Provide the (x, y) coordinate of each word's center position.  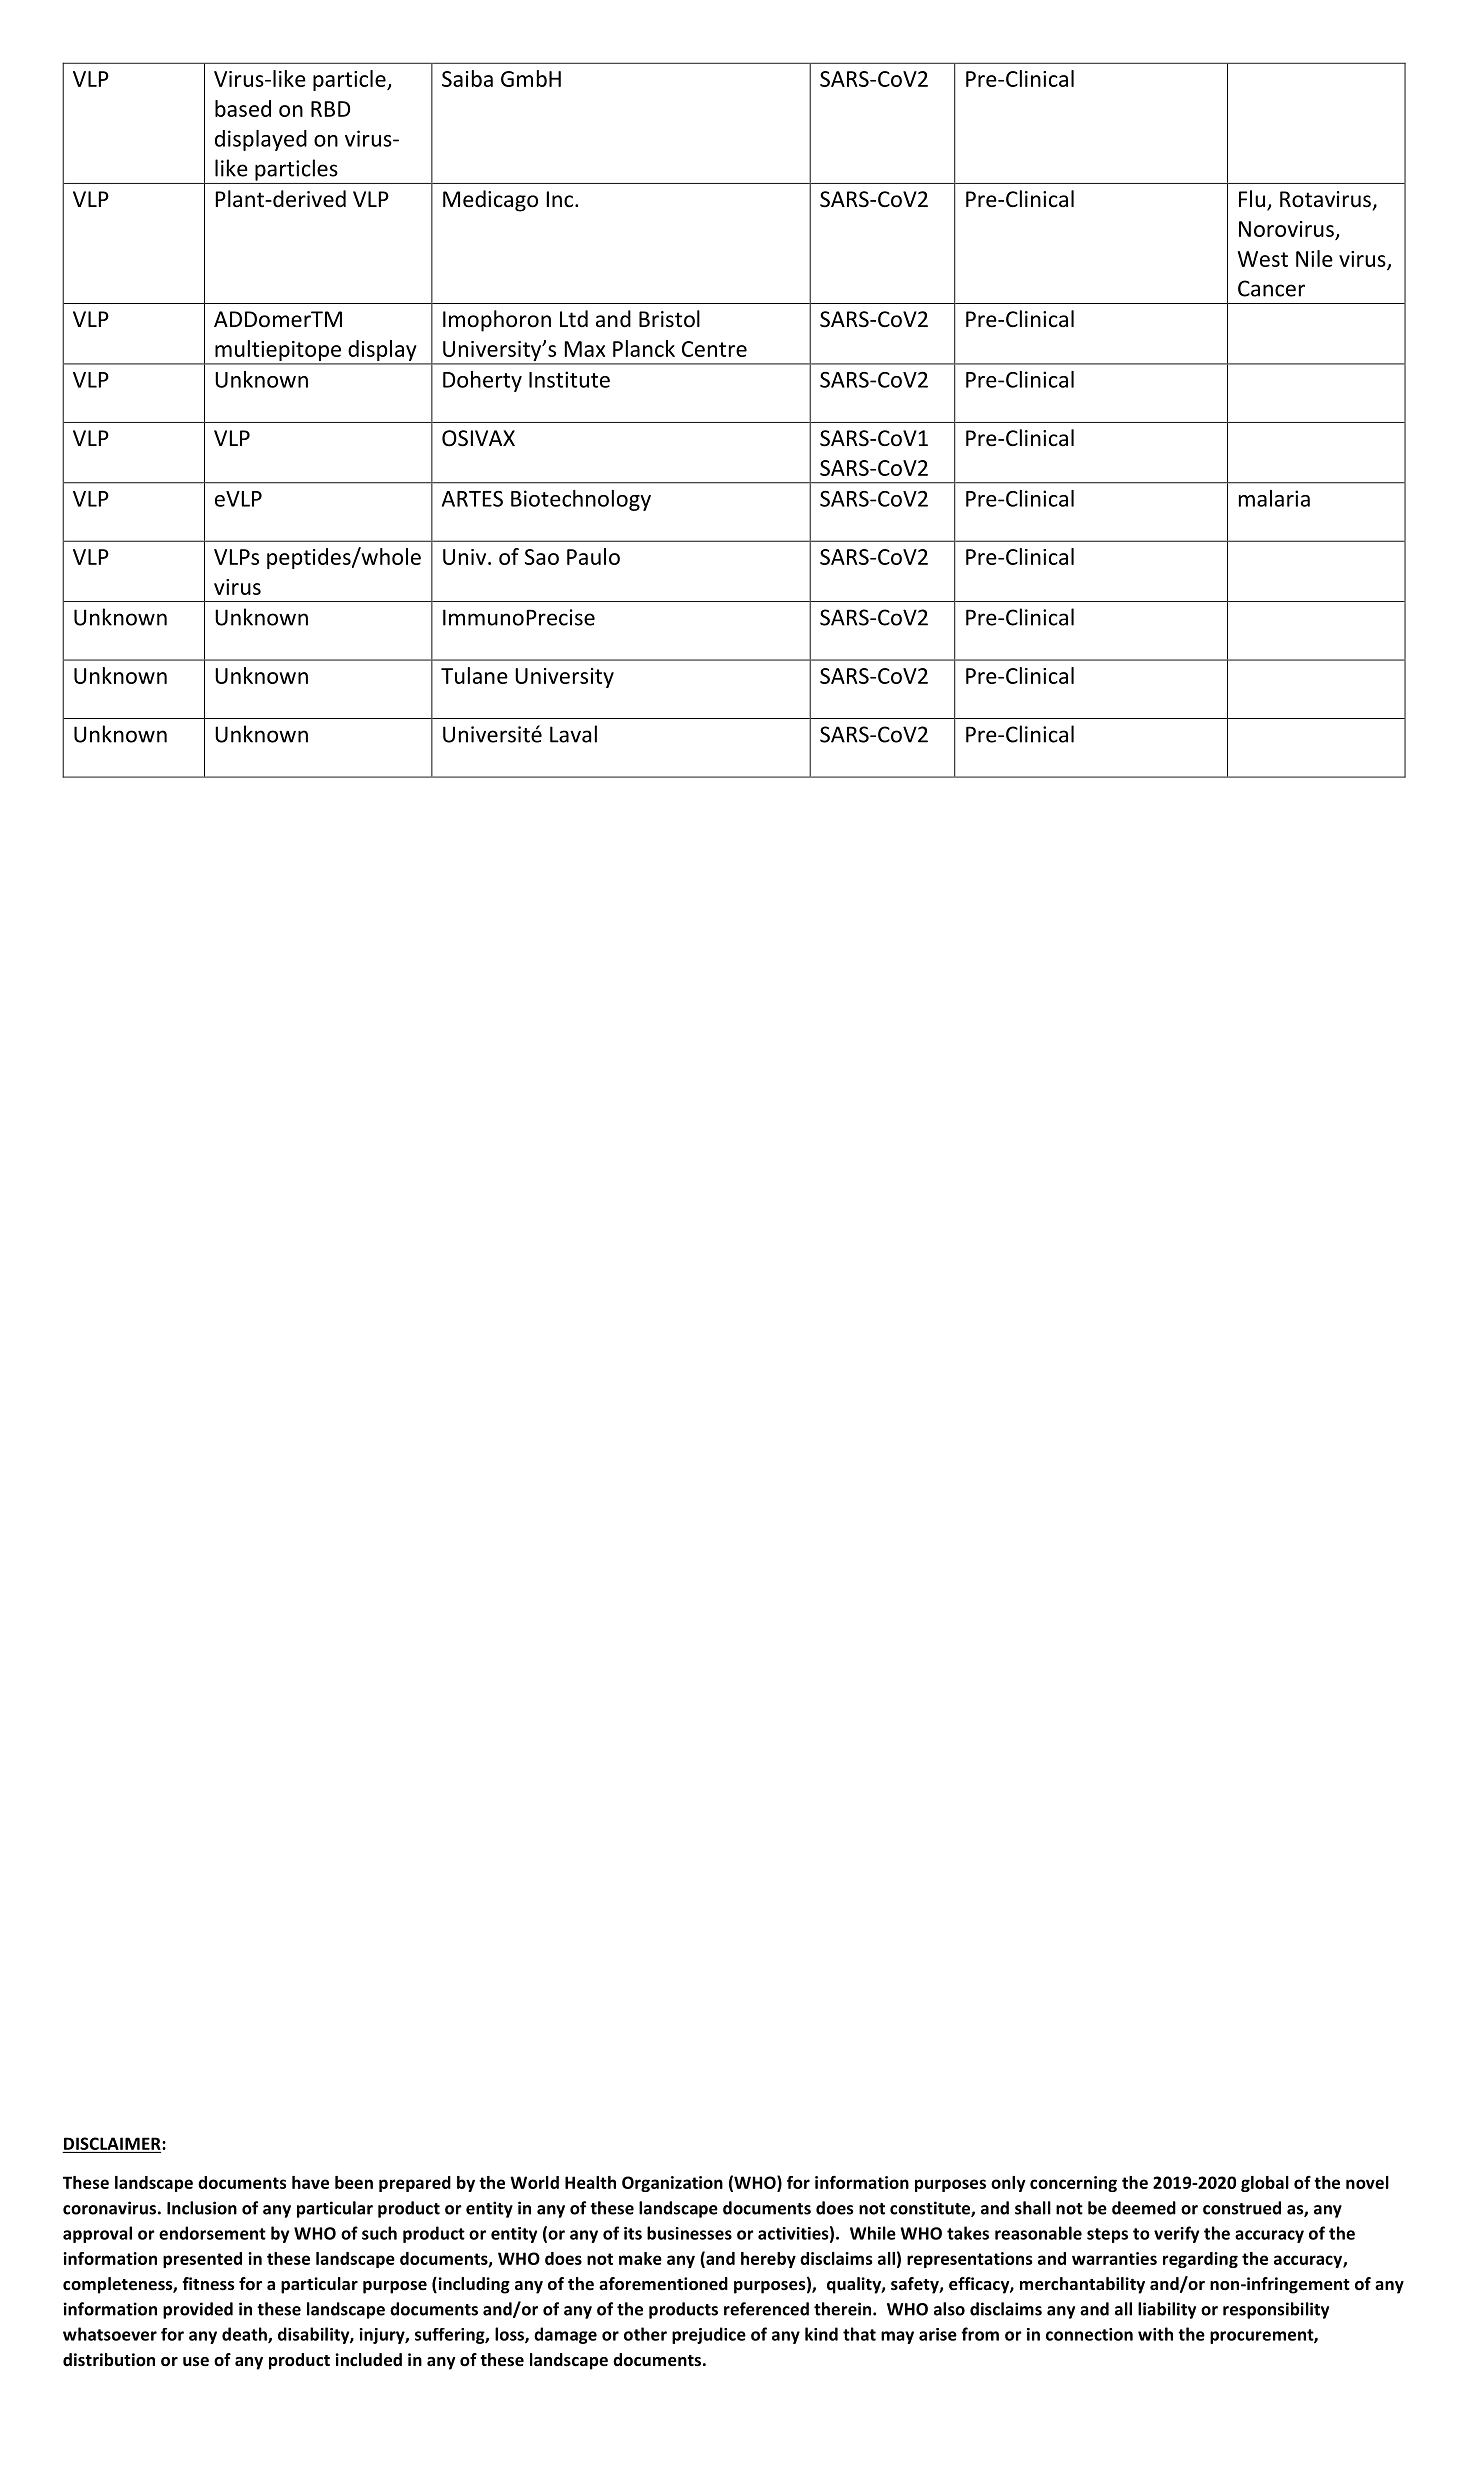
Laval (573, 734)
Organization (672, 2184)
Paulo (593, 556)
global (1265, 2184)
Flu (1252, 199)
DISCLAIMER (113, 2143)
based (243, 108)
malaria (1274, 498)
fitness (208, 2284)
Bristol (669, 319)
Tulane (474, 675)
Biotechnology (581, 500)
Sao (542, 557)
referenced (766, 2309)
